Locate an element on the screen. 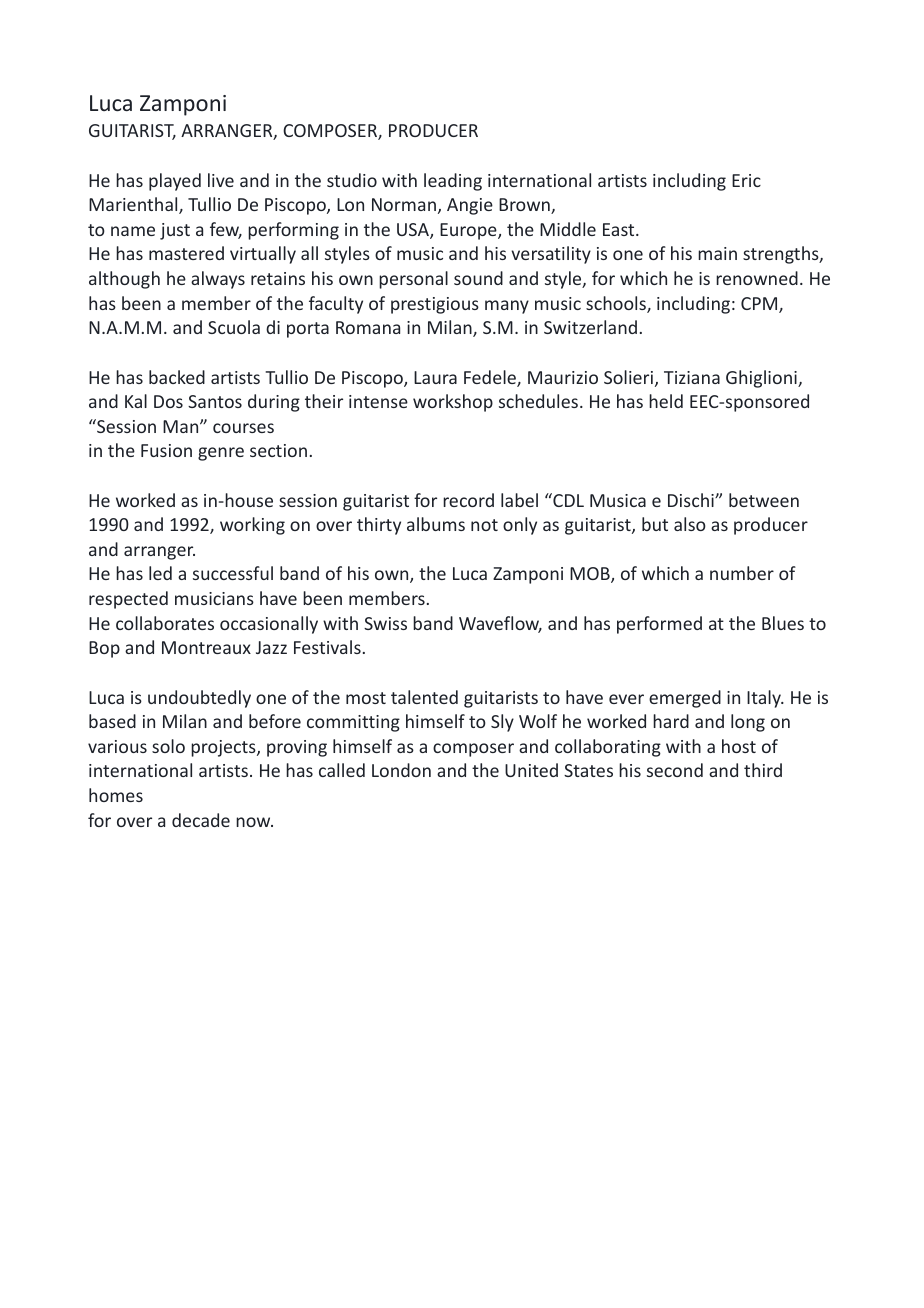 This screenshot has width=924, height=1308. Dos is located at coordinates (168, 401).
